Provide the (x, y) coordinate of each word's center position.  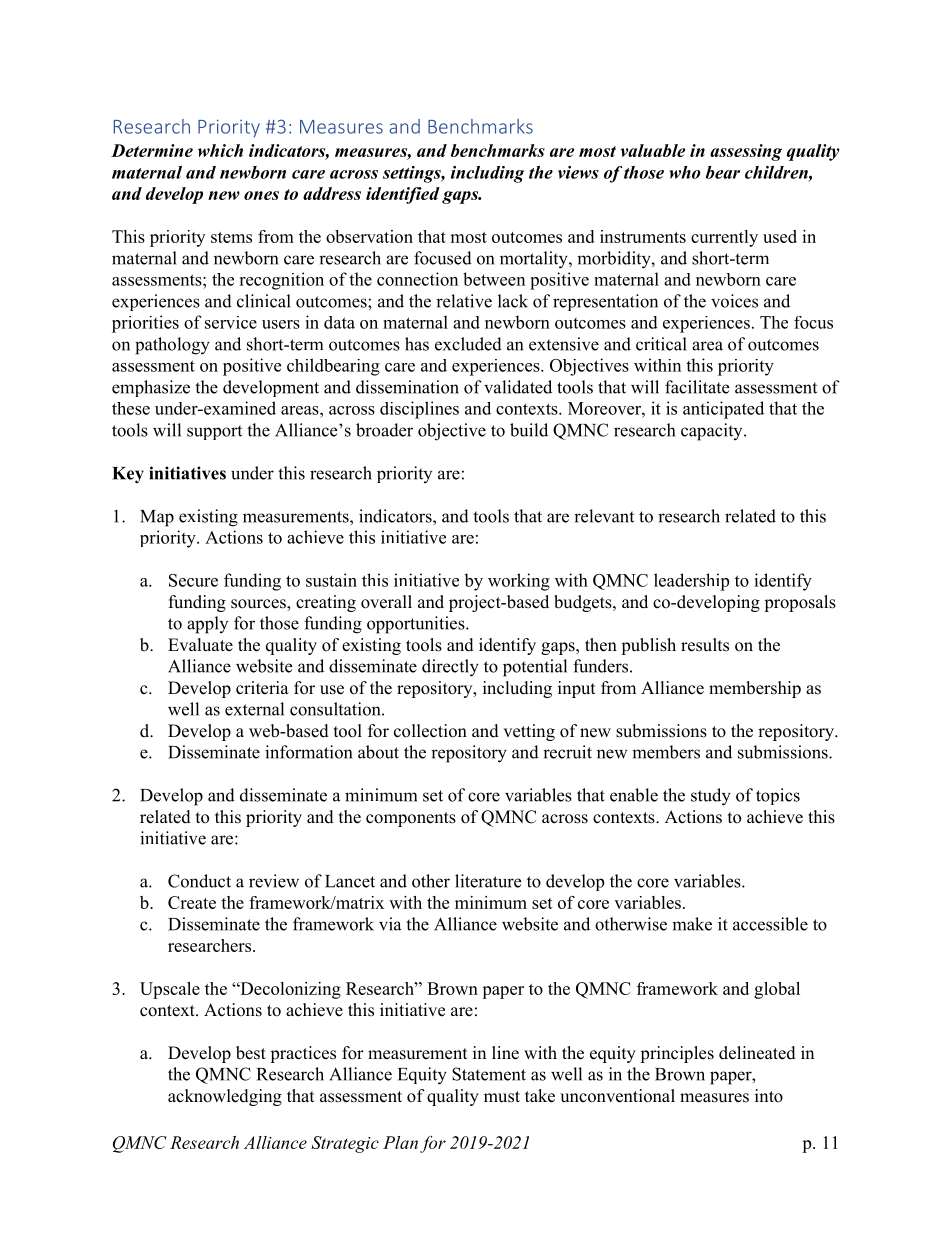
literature (488, 881)
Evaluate (200, 645)
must (502, 1097)
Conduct (199, 881)
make (692, 924)
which (220, 150)
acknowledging (225, 1097)
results (705, 645)
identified (403, 195)
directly (450, 668)
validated (518, 387)
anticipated (723, 410)
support (214, 432)
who (685, 172)
